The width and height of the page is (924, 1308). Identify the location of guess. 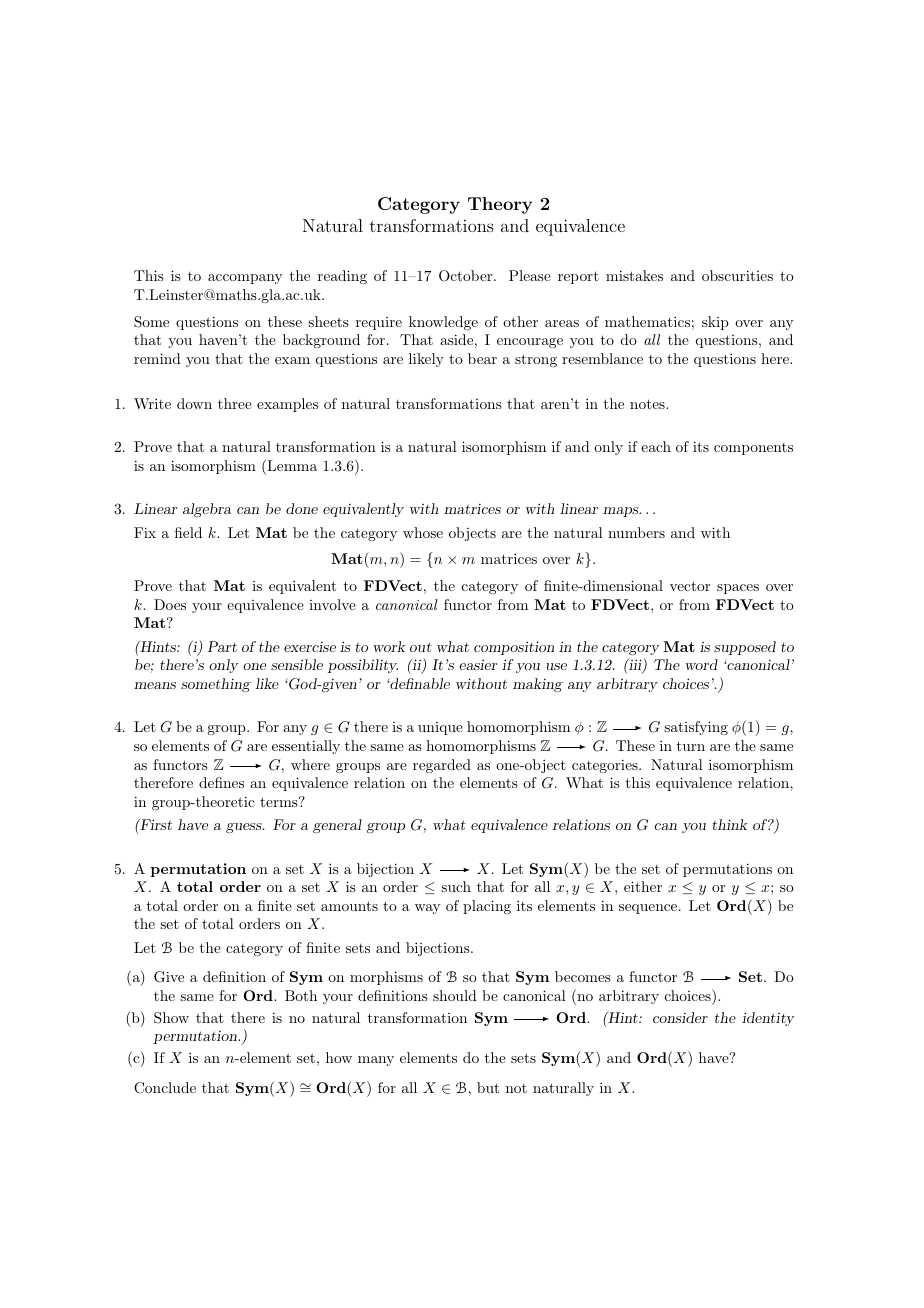
(245, 828).
